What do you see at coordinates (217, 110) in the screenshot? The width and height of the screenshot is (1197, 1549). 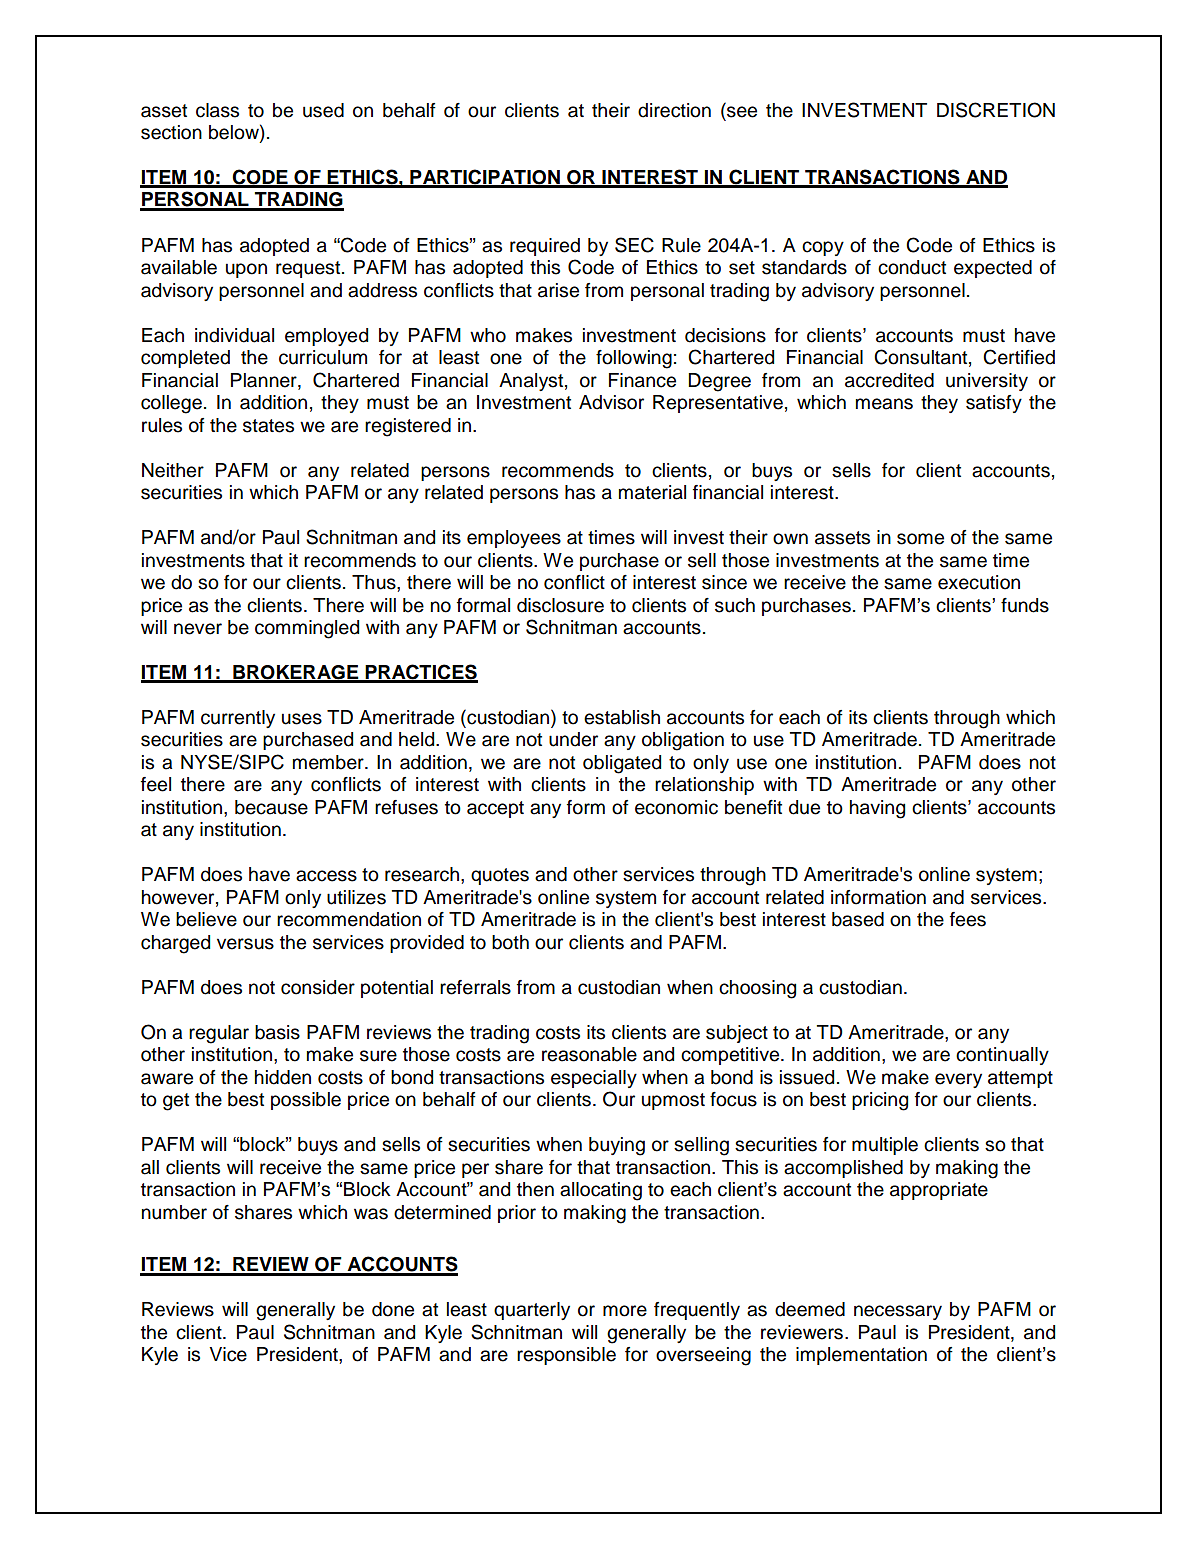 I see `class` at bounding box center [217, 110].
